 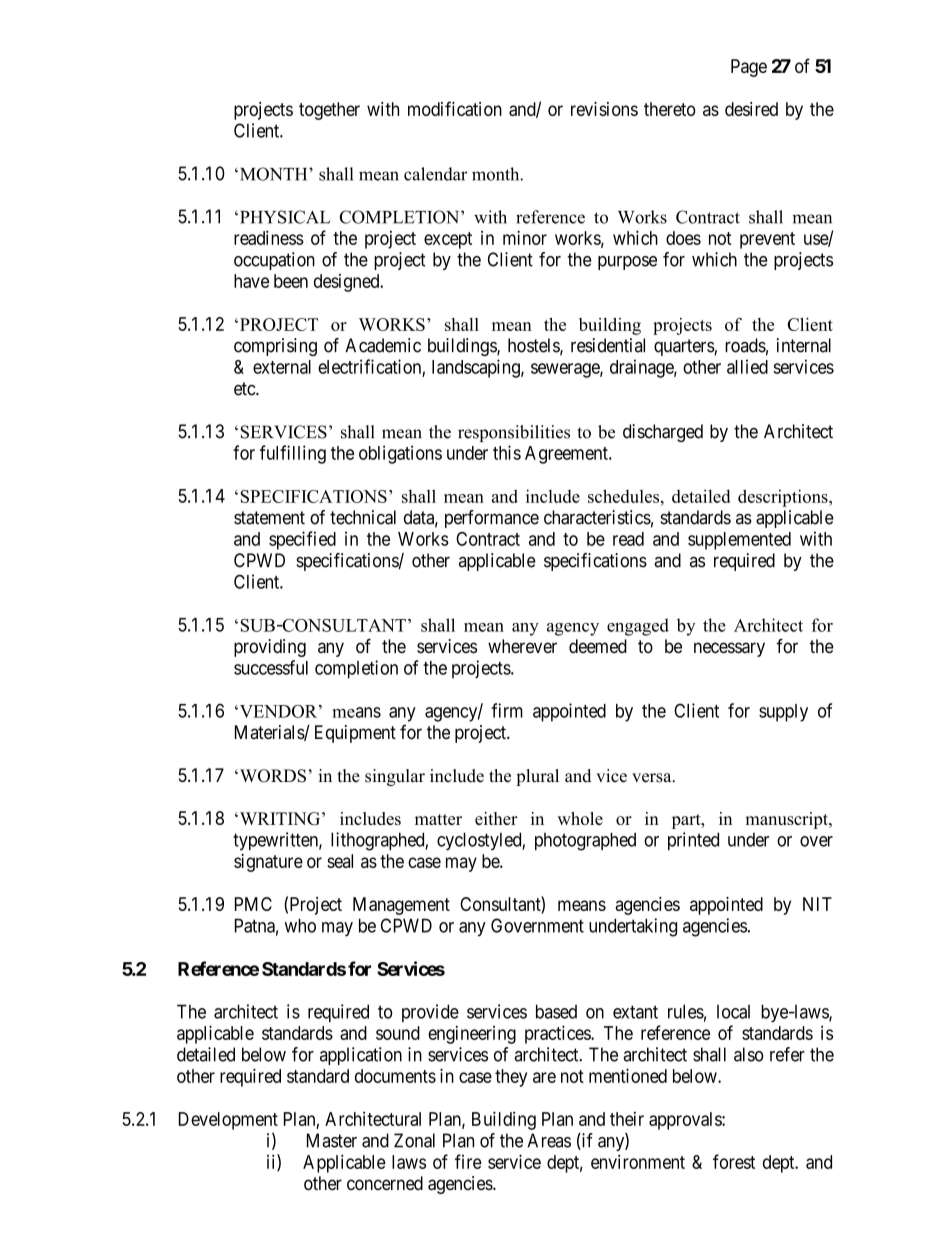 What do you see at coordinates (739, 541) in the screenshot?
I see `supplemented` at bounding box center [739, 541].
